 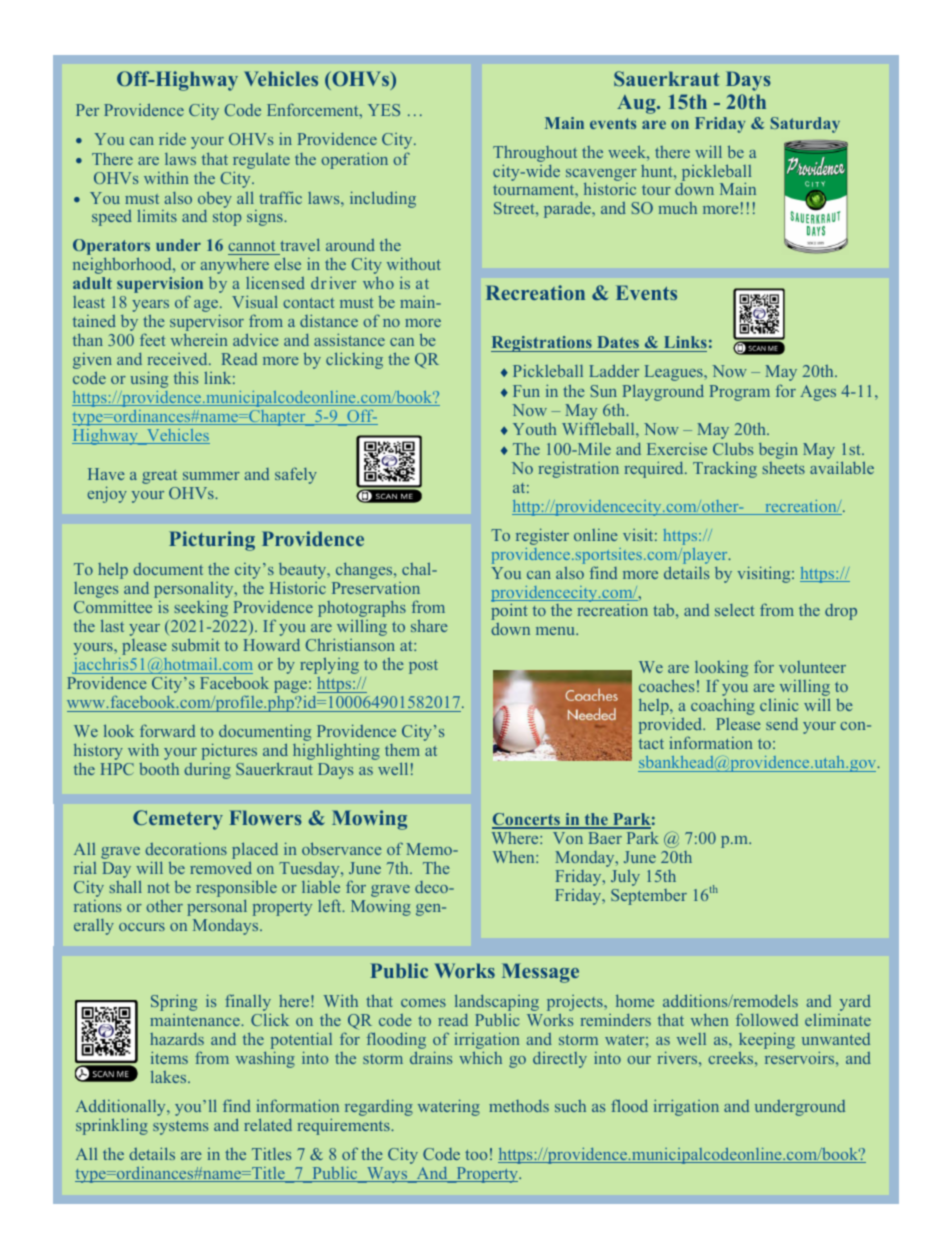 I want to click on September, so click(x=649, y=897).
